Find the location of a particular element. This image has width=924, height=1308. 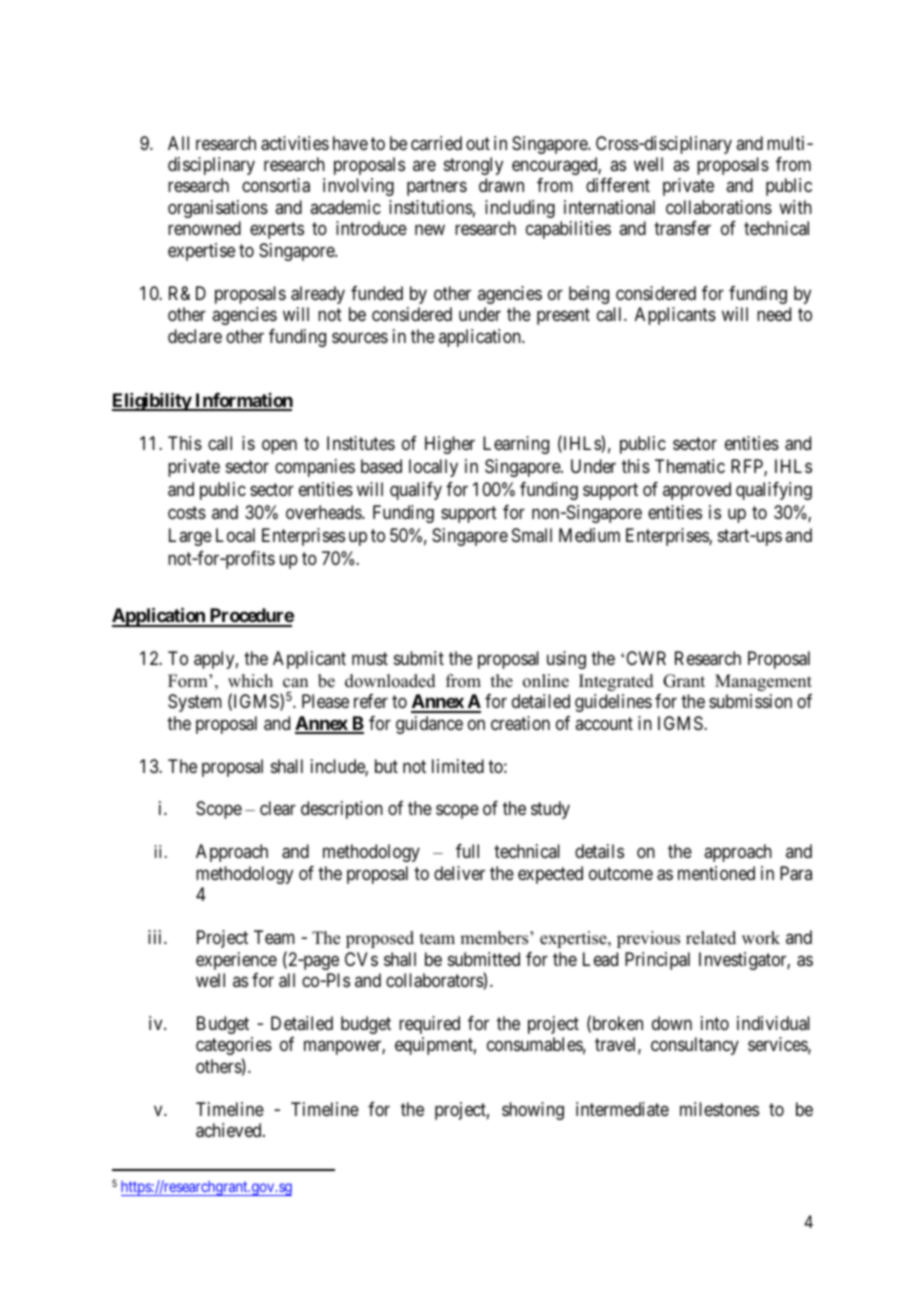

which is located at coordinates (250, 681).
